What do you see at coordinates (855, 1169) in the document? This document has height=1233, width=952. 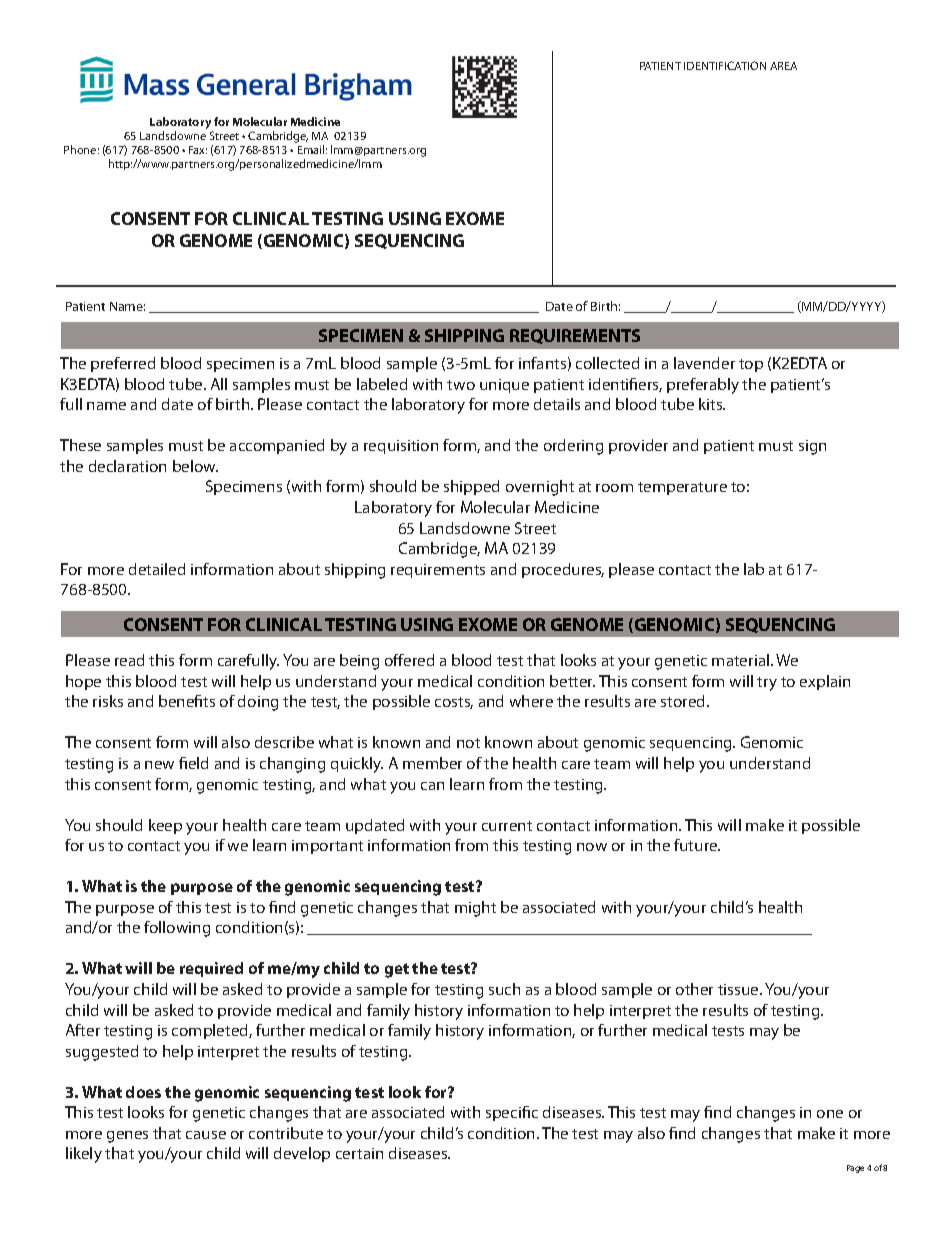 I see `Page` at bounding box center [855, 1169].
